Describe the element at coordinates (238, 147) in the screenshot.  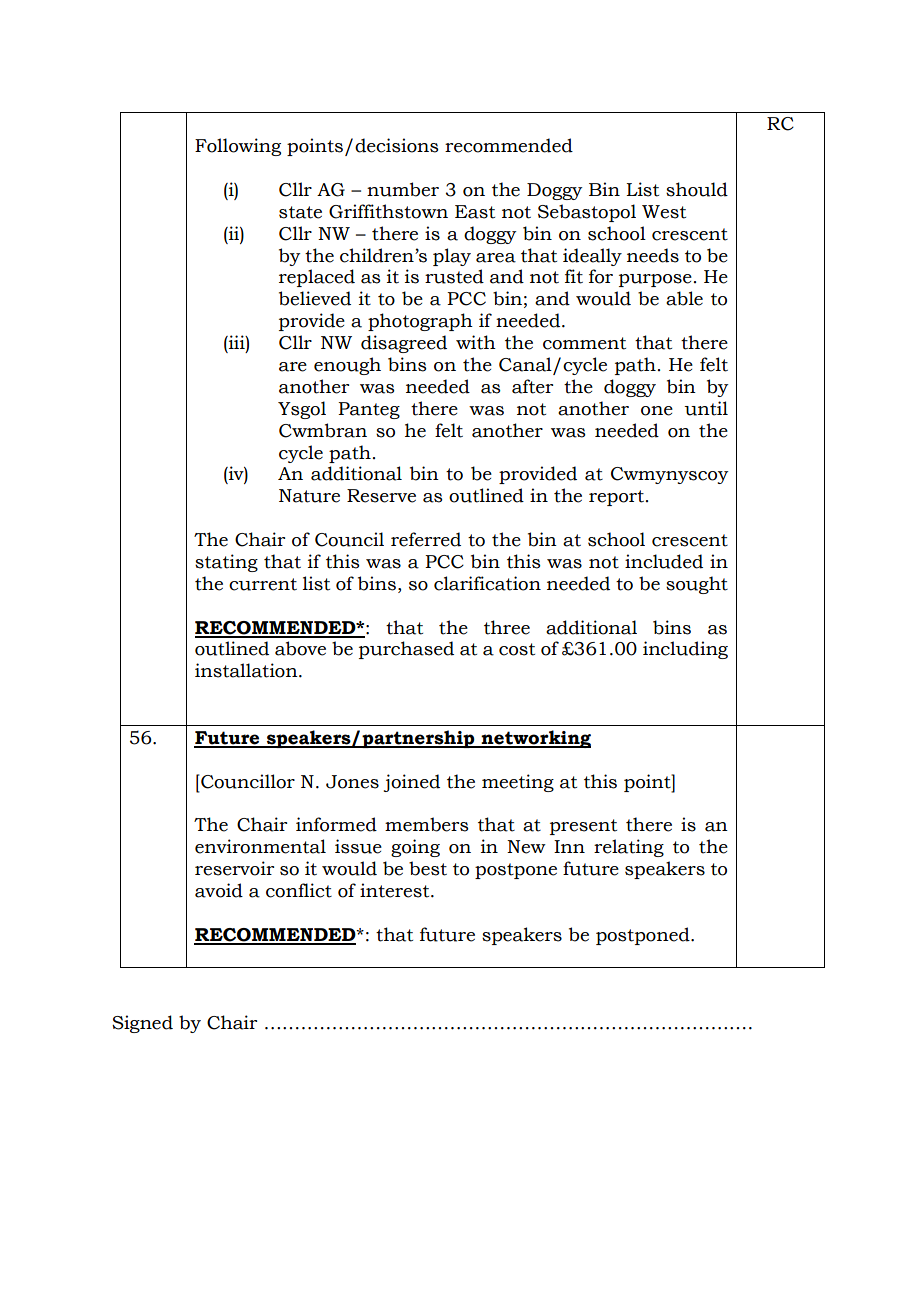
I see `Following` at that location.
